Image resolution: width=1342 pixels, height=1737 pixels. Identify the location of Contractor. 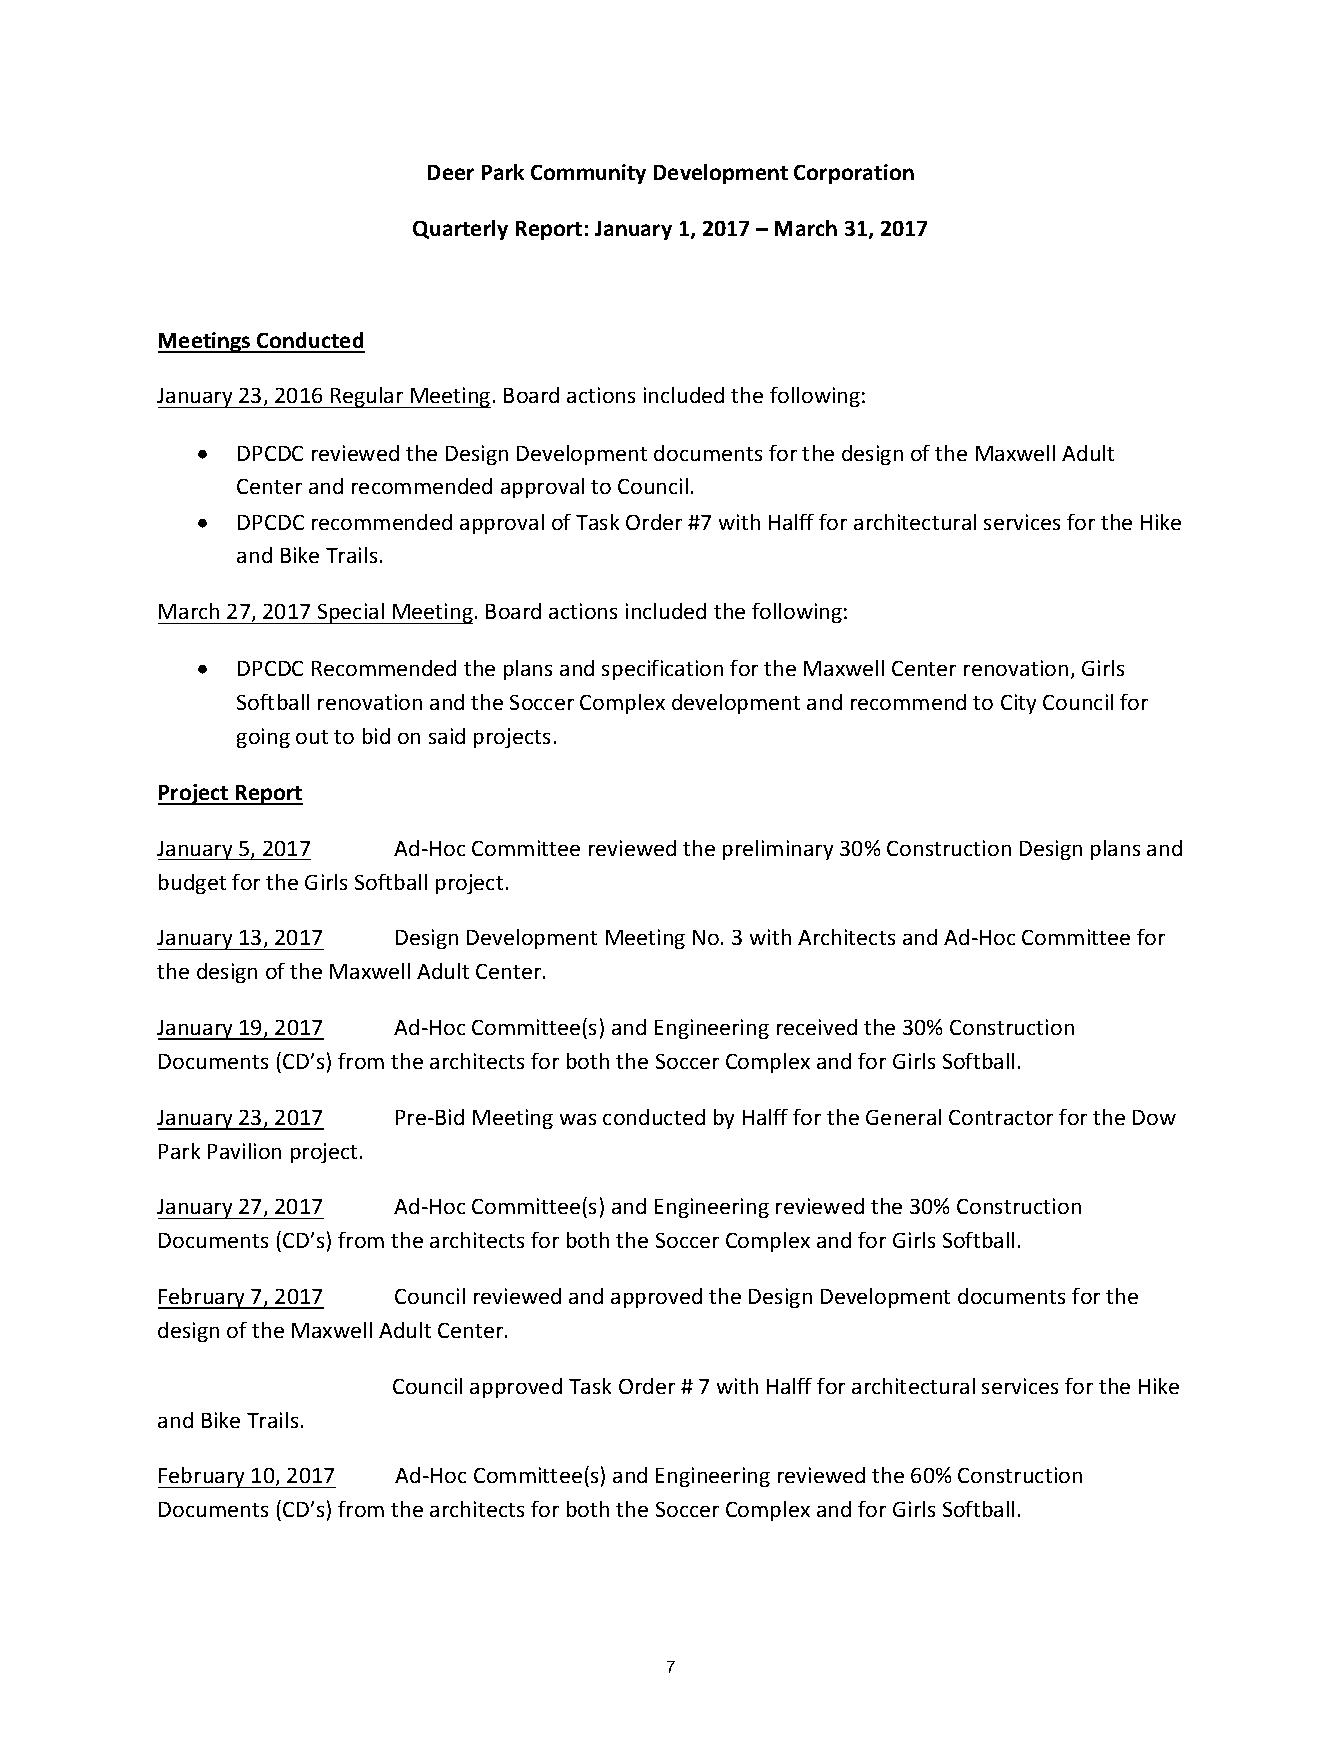
(1001, 1117).
